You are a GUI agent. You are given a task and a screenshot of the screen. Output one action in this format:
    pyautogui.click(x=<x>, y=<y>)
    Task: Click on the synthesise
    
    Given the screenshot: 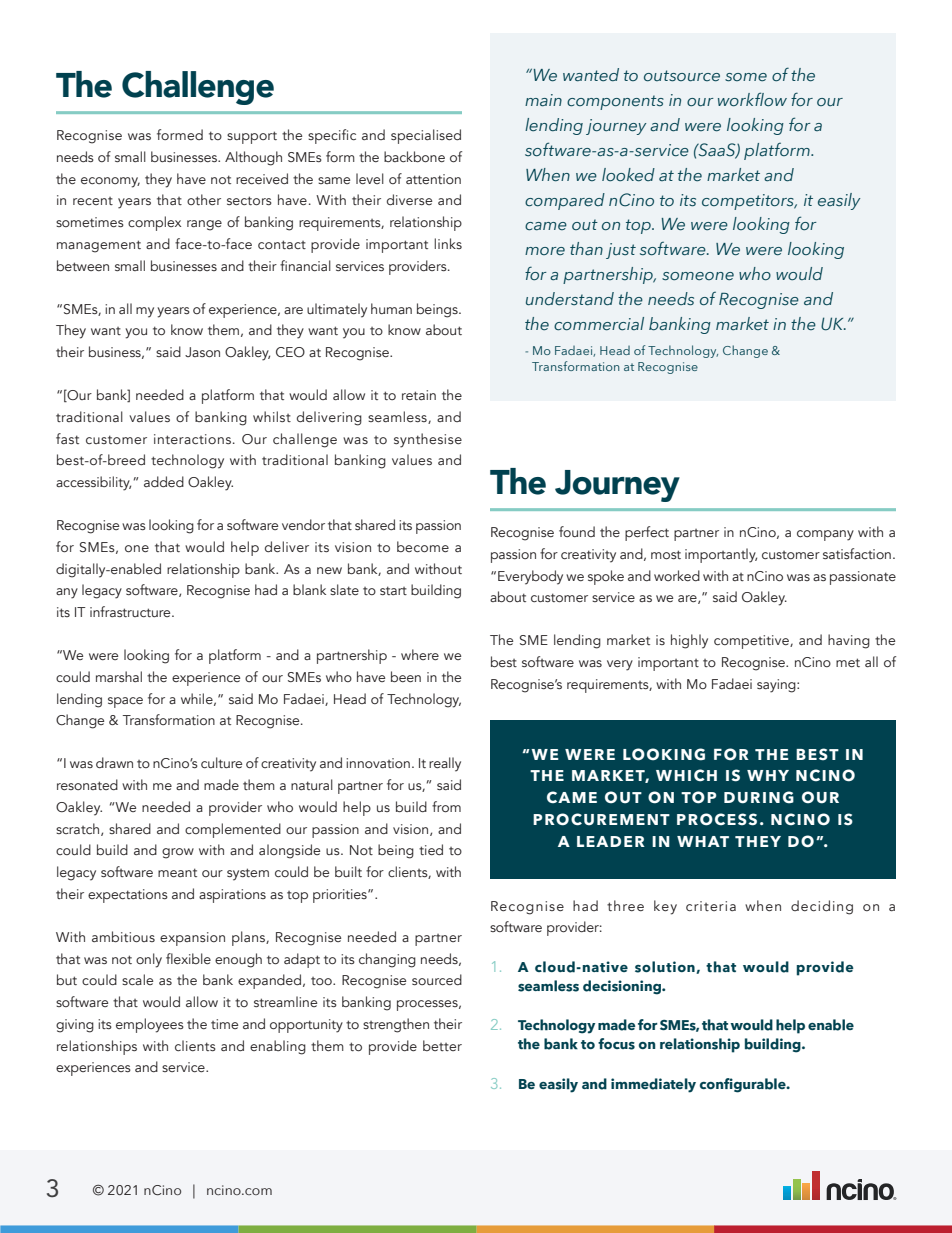 What is the action you would take?
    pyautogui.click(x=428, y=440)
